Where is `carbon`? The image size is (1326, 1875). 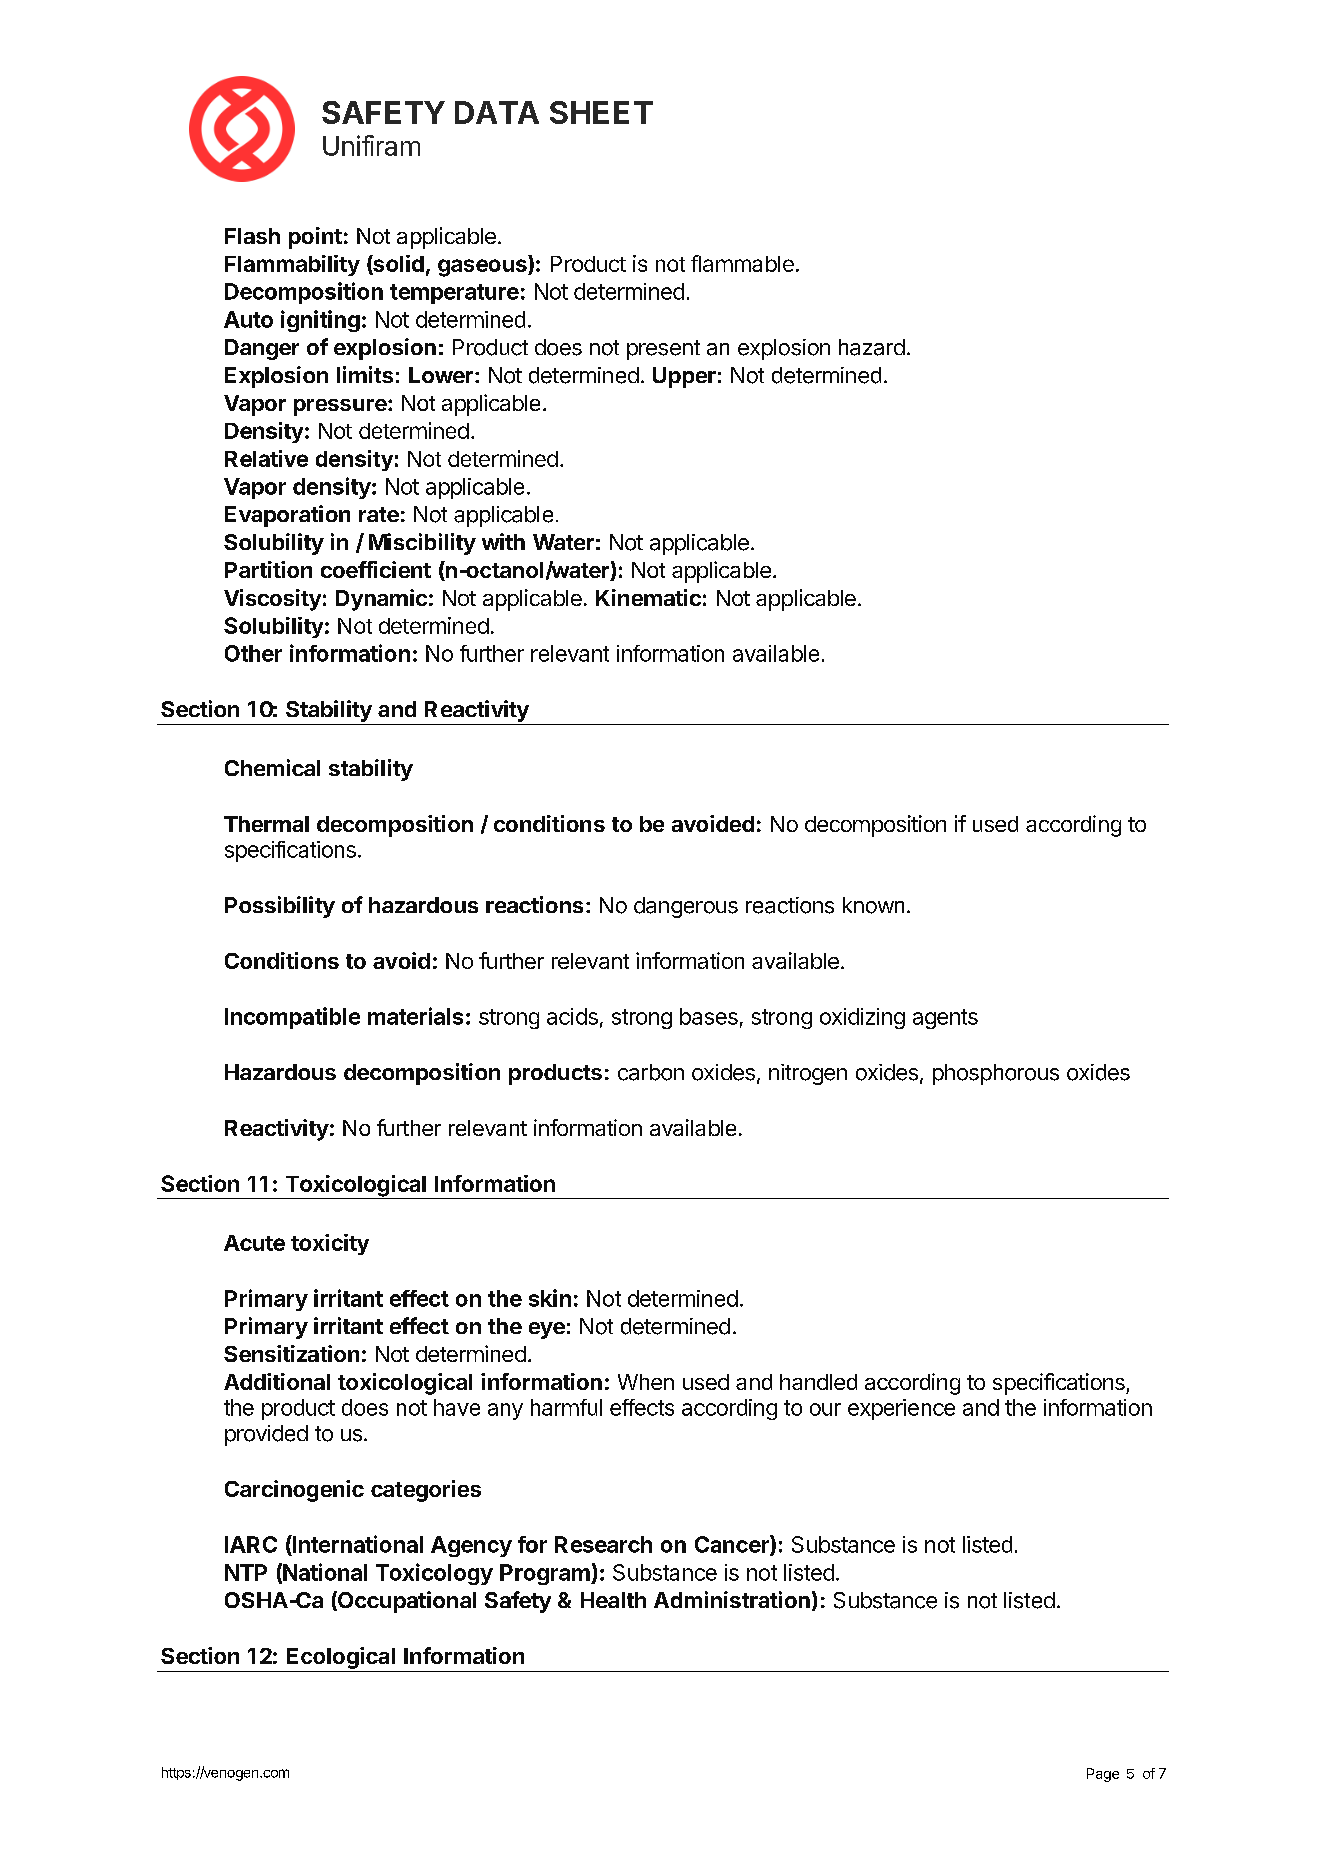
carbon is located at coordinates (651, 1072).
